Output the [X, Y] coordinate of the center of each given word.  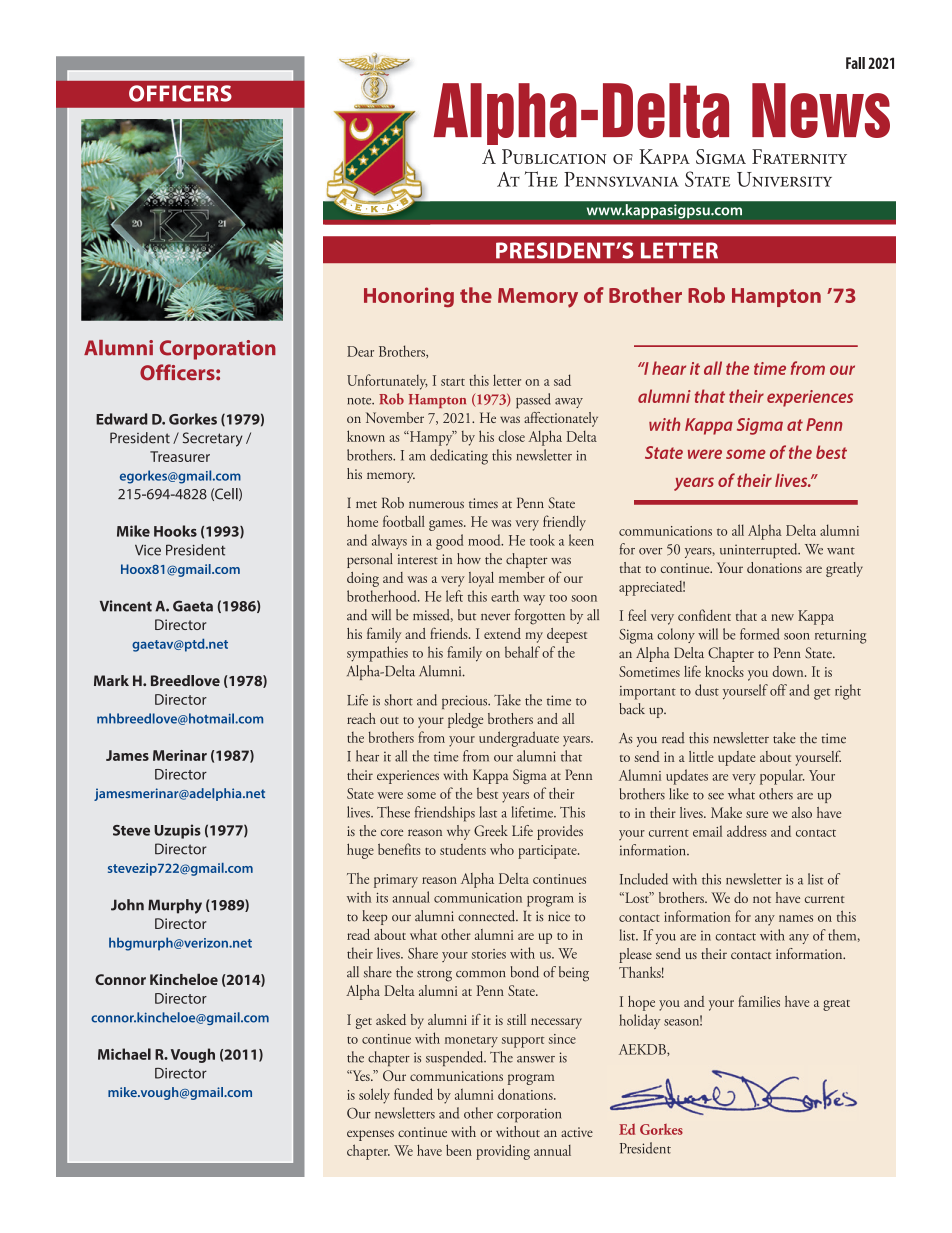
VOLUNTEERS [180, 93]
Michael [124, 1054]
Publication [554, 156]
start [453, 382]
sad [562, 380]
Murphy [175, 906]
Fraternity [799, 156]
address [747, 831]
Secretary [213, 439]
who [502, 849]
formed [759, 634]
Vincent [126, 606]
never [495, 617]
